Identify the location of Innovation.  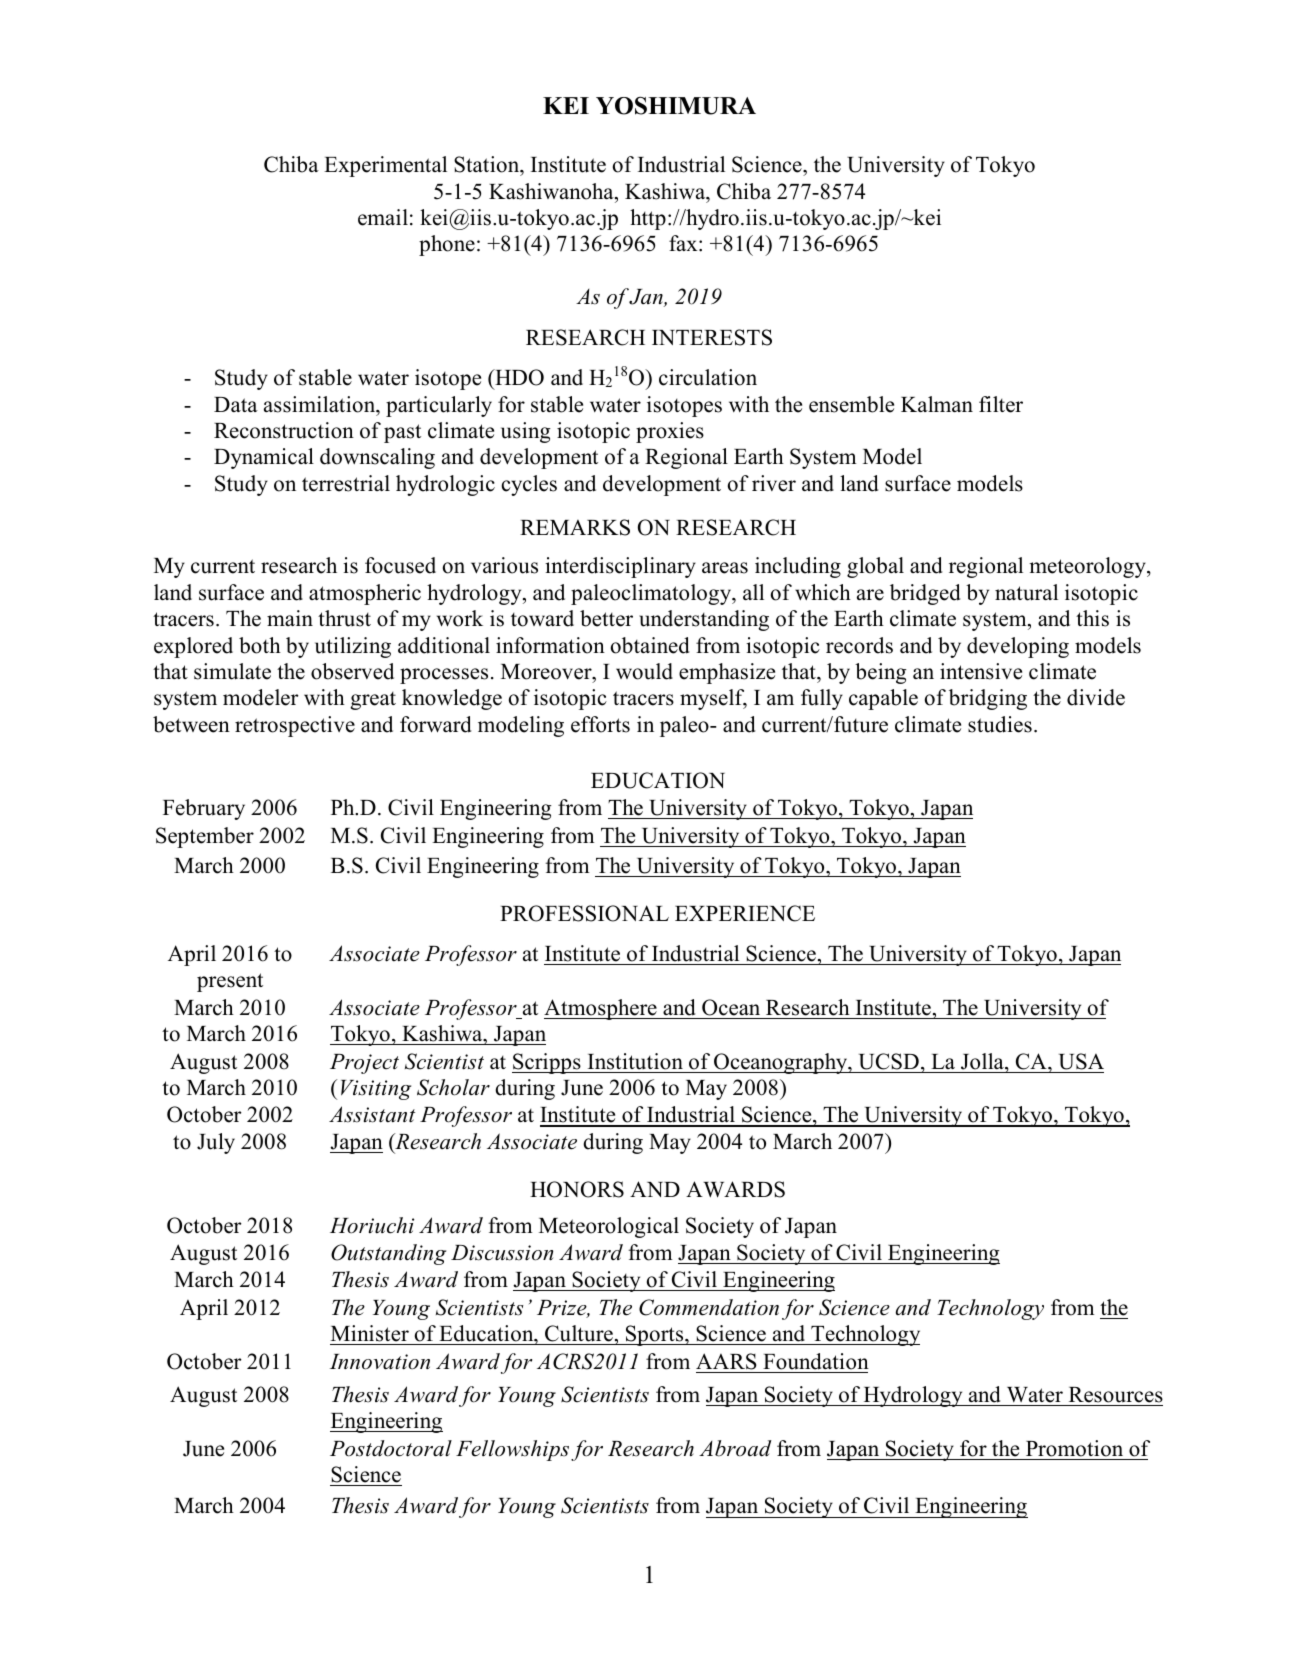
(380, 1362).
